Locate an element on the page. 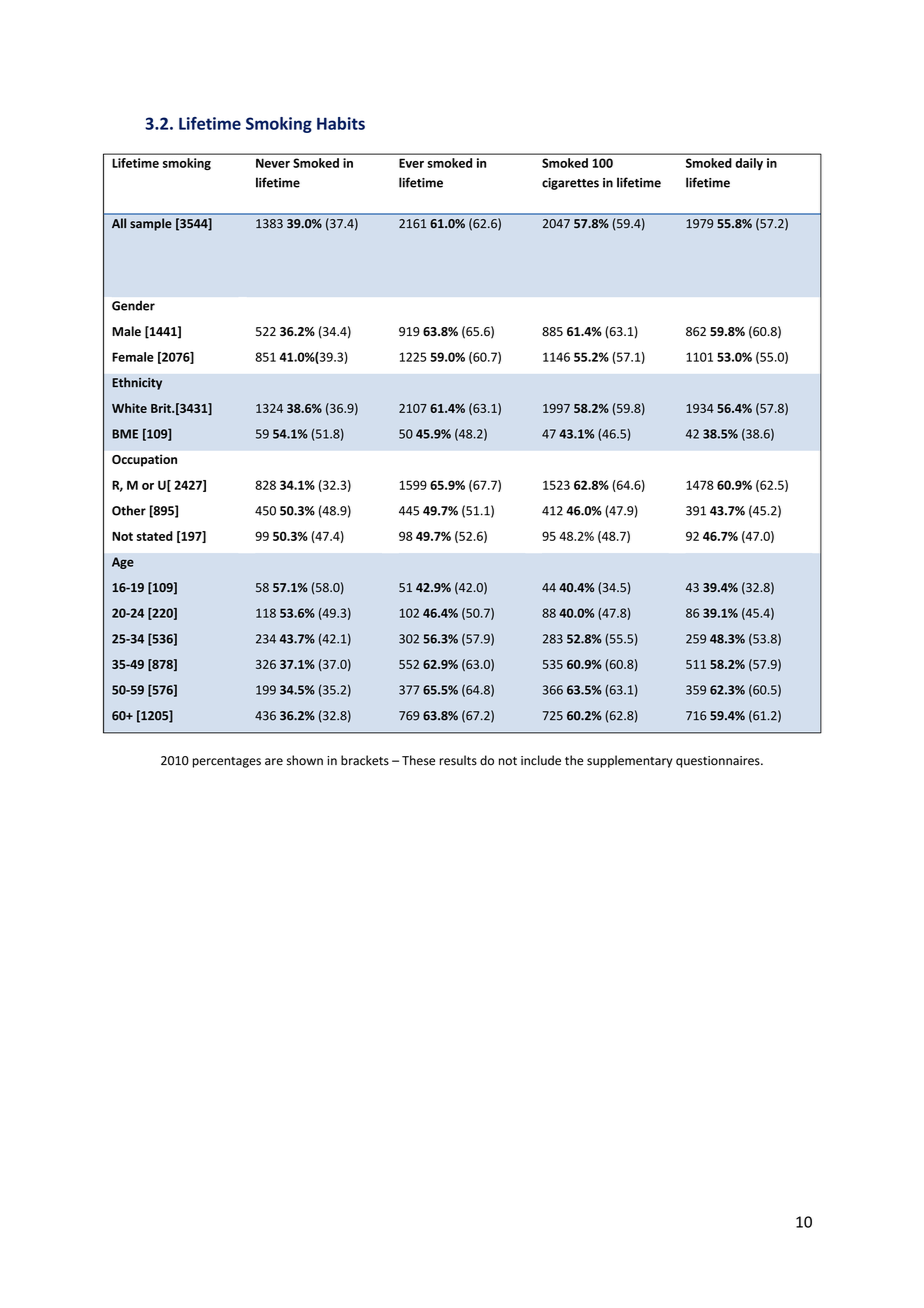  supplementary is located at coordinates (630, 761).
